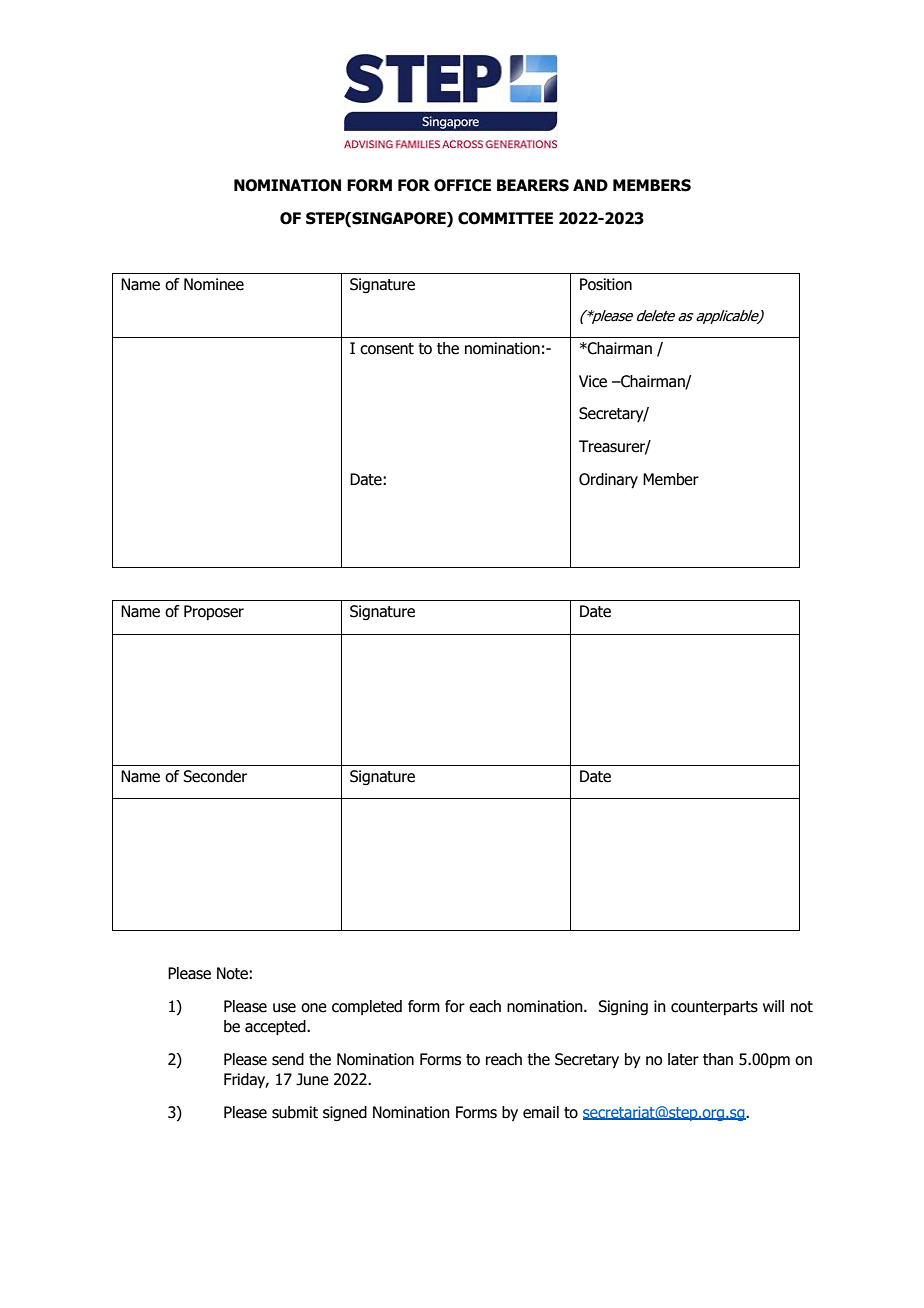  What do you see at coordinates (284, 1008) in the image?
I see `use` at bounding box center [284, 1008].
